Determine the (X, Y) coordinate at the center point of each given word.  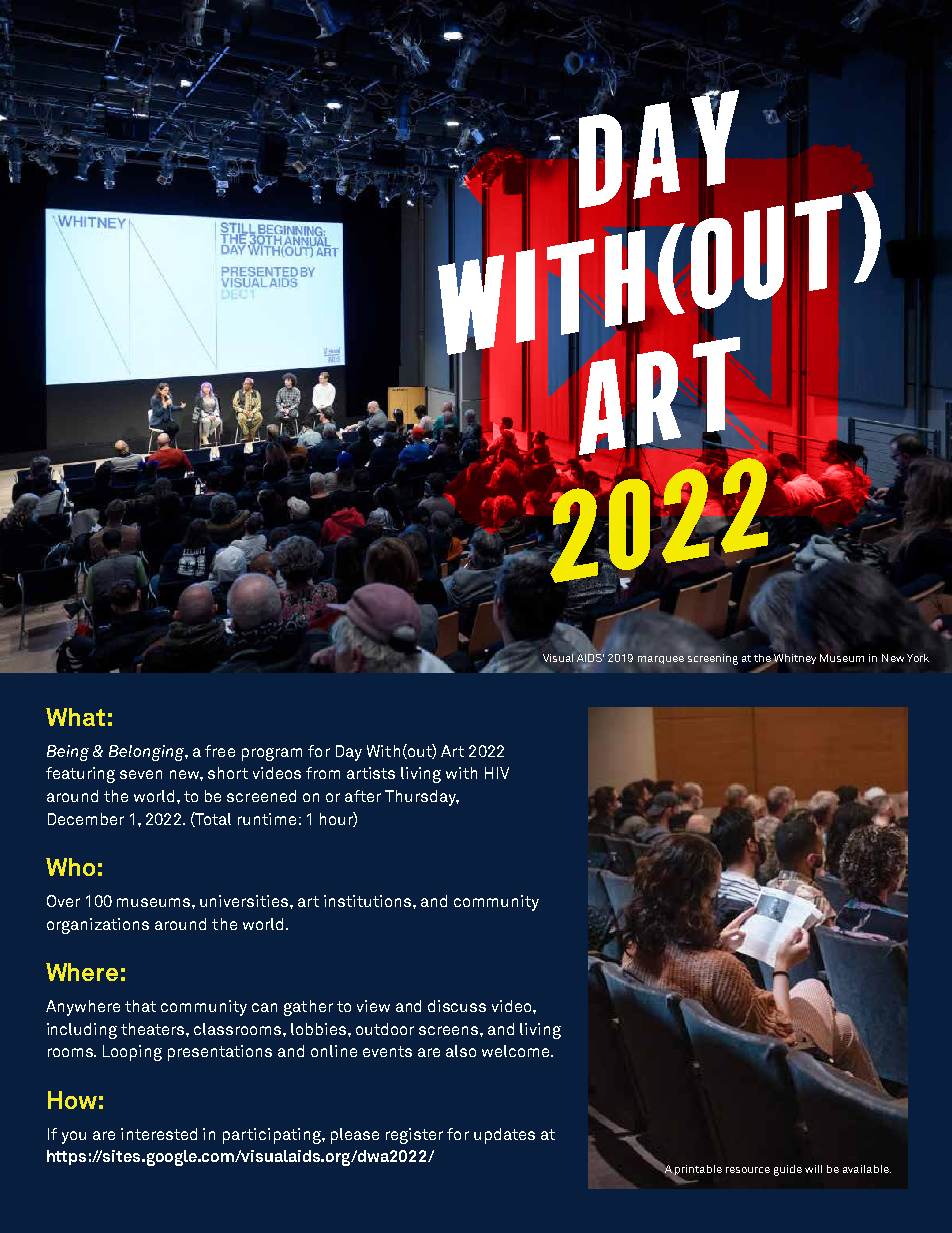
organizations (98, 926)
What (75, 717)
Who (70, 867)
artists (371, 773)
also (461, 1051)
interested (159, 1134)
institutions (369, 901)
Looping (132, 1053)
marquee (661, 660)
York (918, 658)
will (813, 1169)
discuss (457, 1006)
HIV (497, 773)
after (363, 796)
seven (141, 774)
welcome (517, 1051)
